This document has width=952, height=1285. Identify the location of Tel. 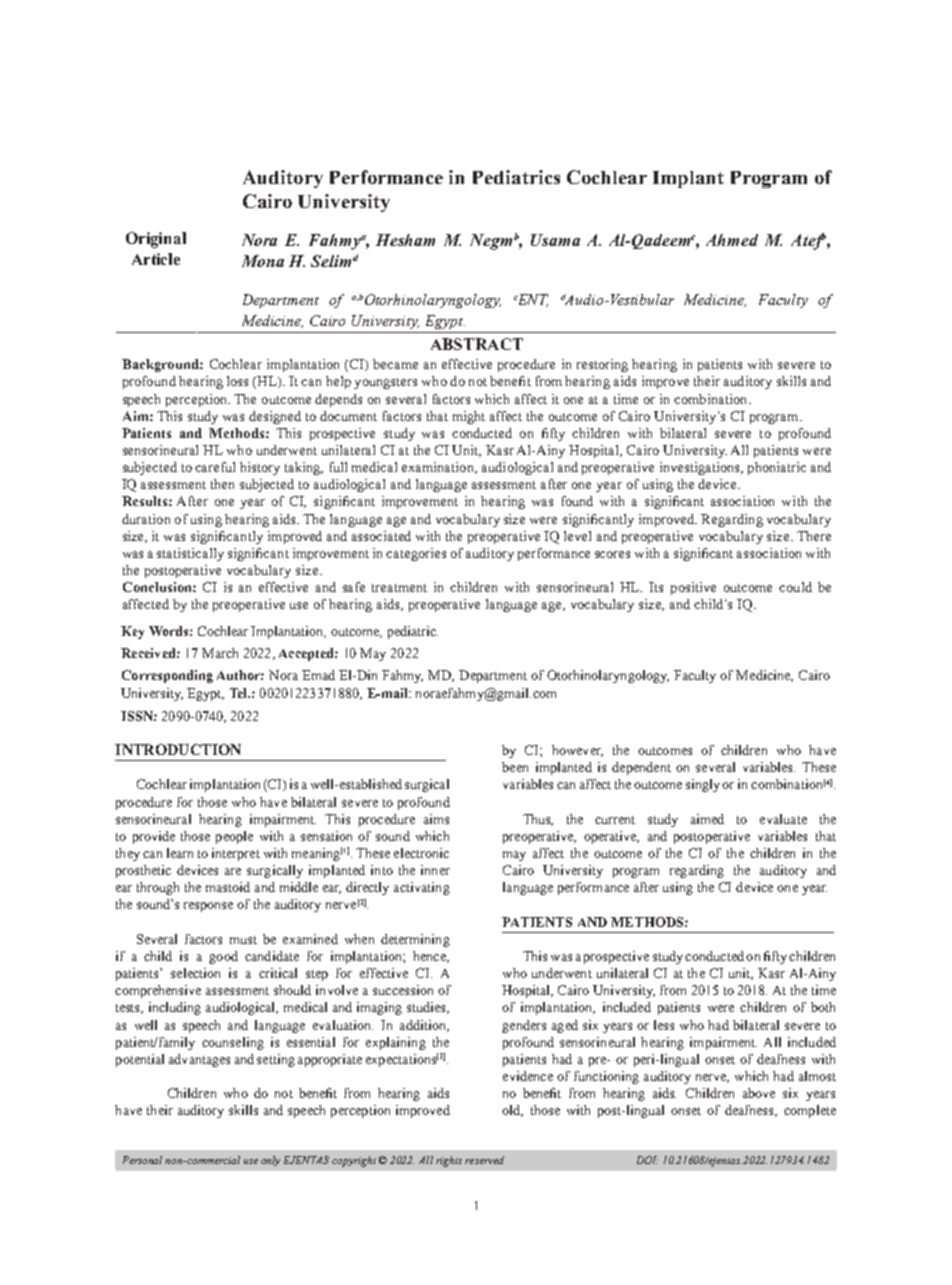
(240, 693).
